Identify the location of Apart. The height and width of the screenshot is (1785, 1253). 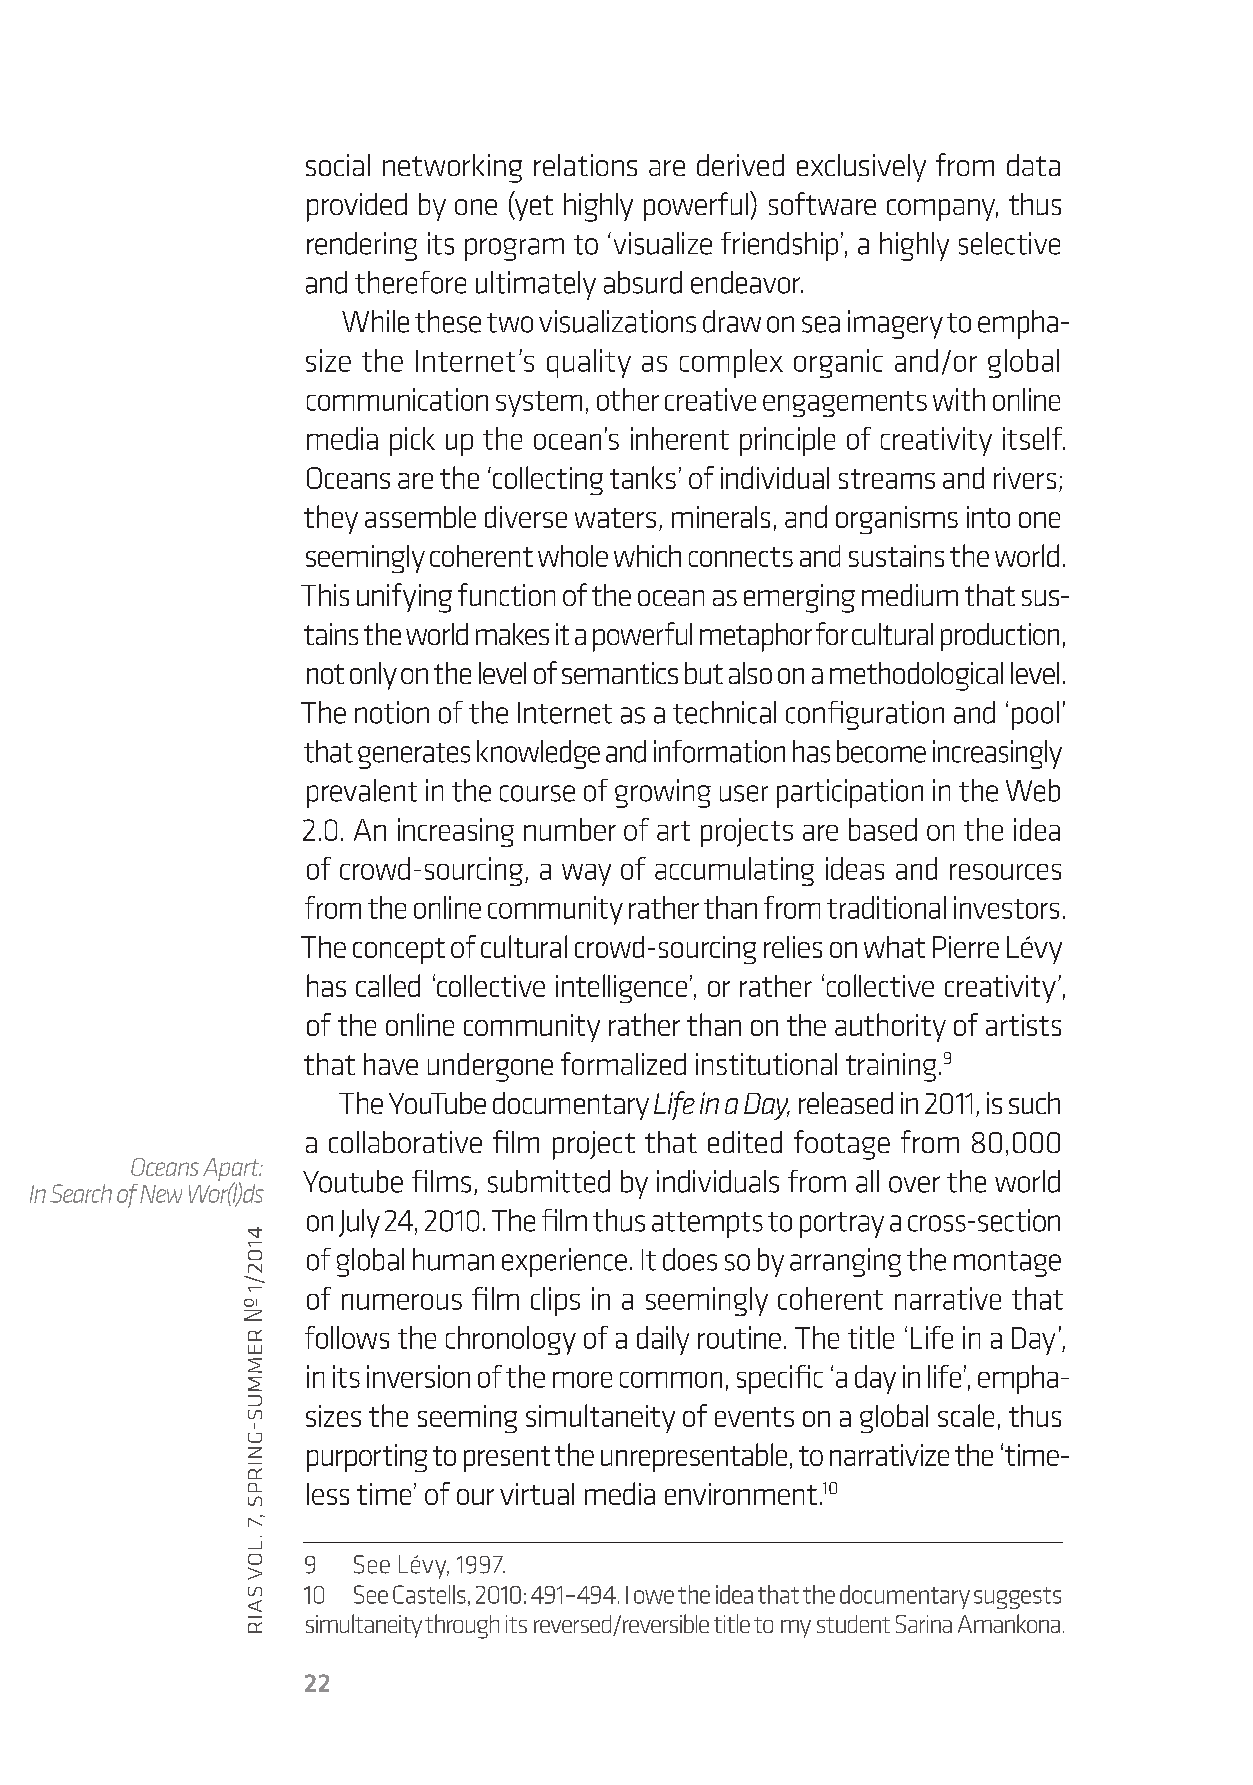
(232, 1171).
